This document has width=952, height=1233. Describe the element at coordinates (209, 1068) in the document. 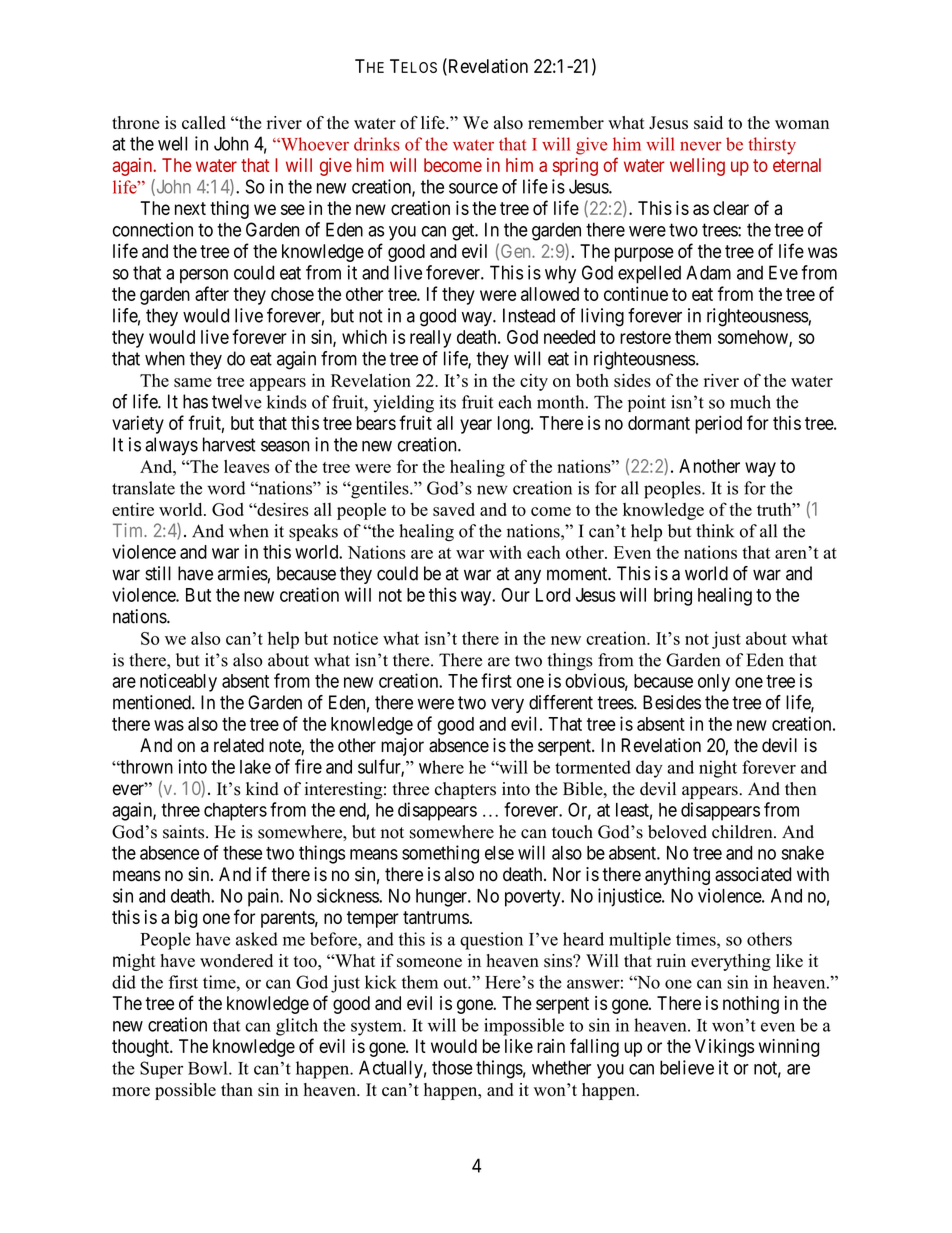

I see `Bowl` at that location.
